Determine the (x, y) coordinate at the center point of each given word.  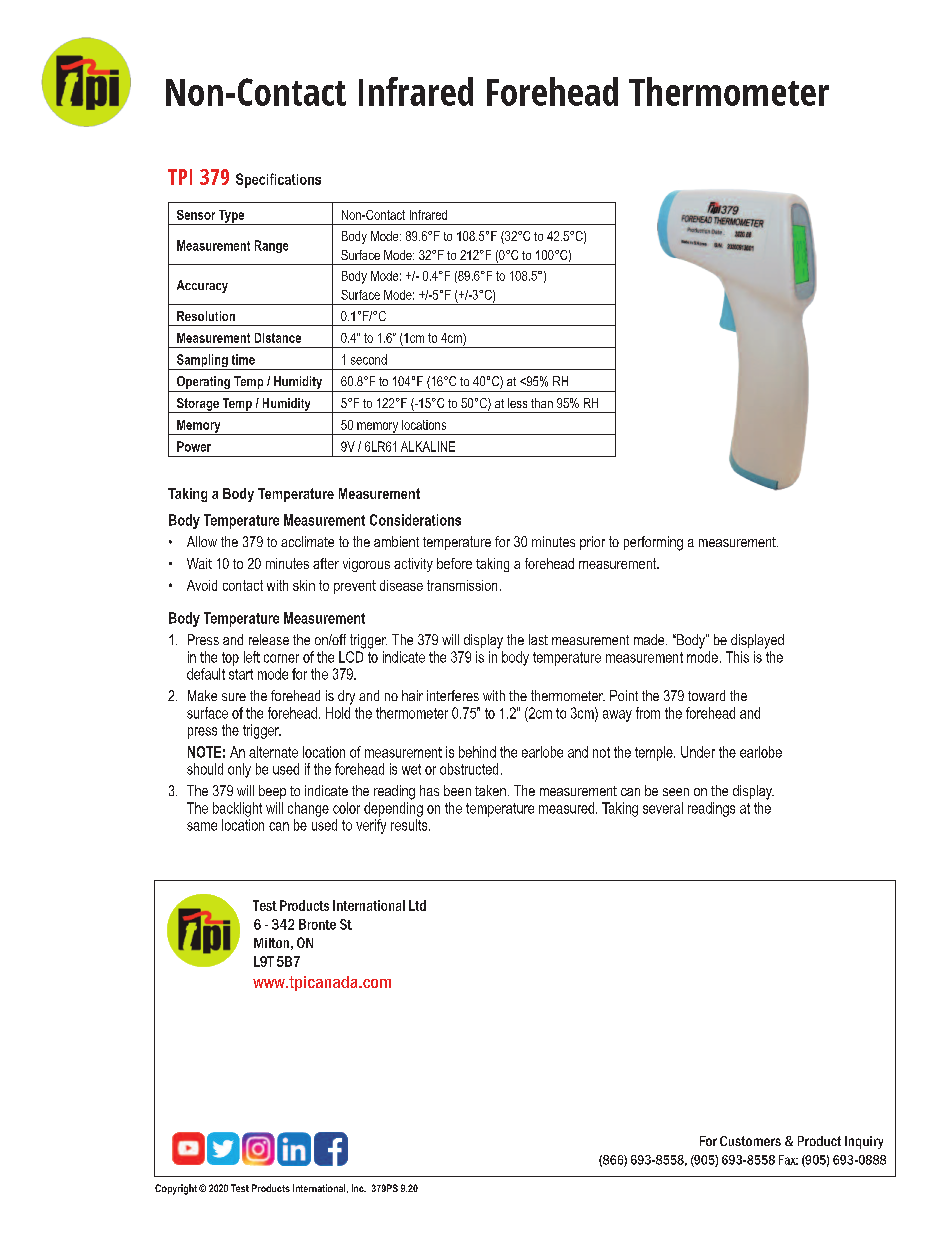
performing (653, 543)
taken (490, 790)
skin (304, 585)
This (737, 657)
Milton (271, 943)
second (369, 359)
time (243, 359)
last (538, 639)
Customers (750, 1141)
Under (698, 752)
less (517, 403)
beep (272, 792)
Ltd (417, 905)
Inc (359, 1188)
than (542, 403)
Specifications (278, 180)
